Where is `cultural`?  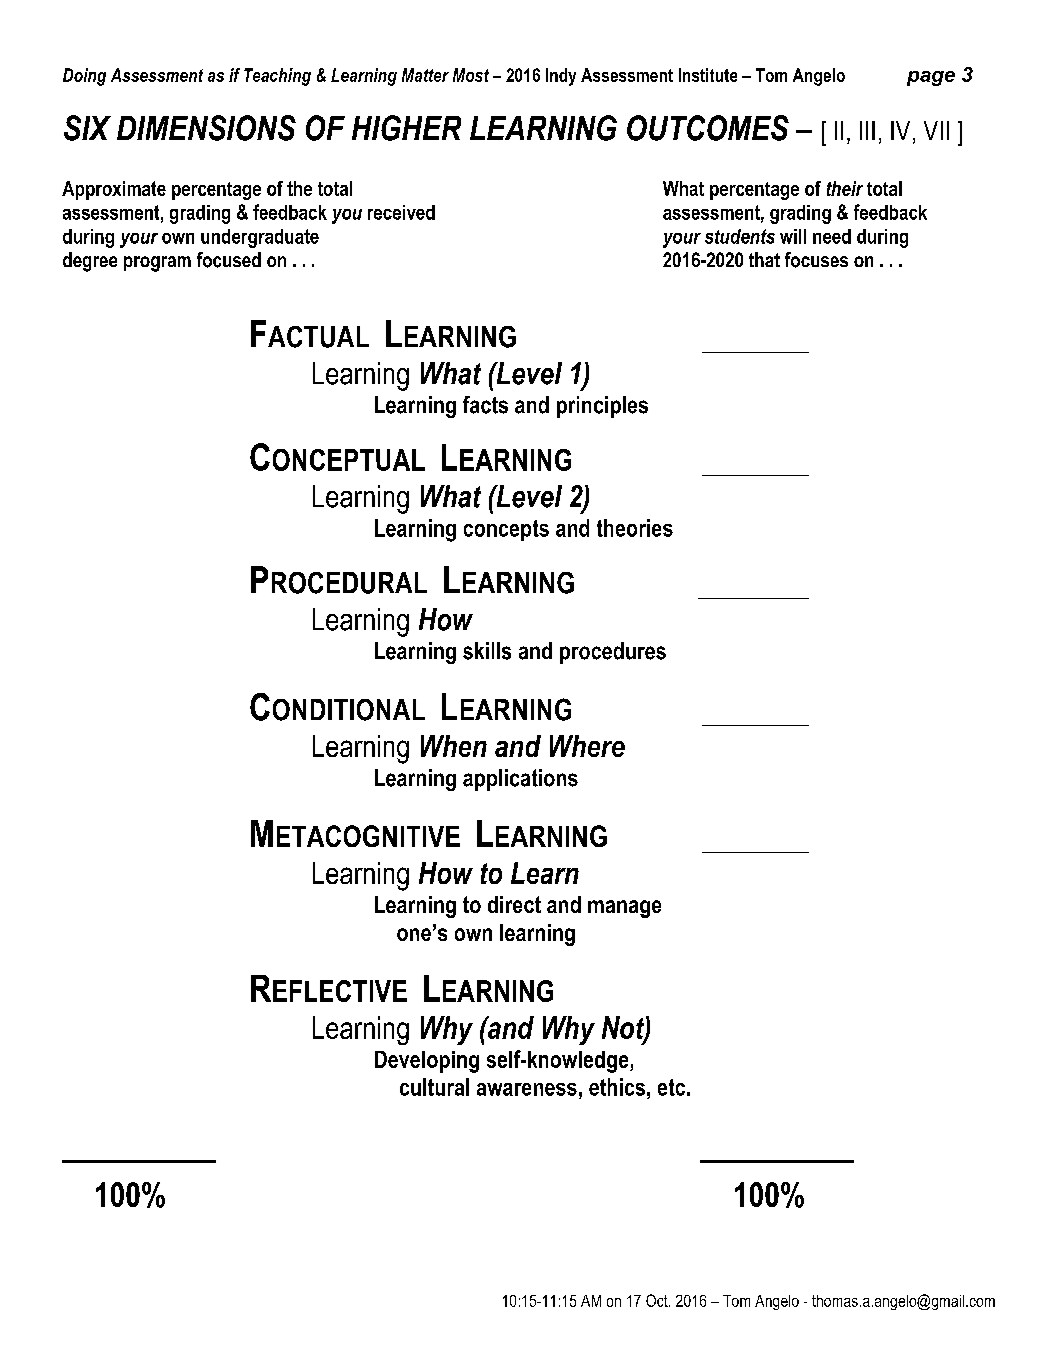
cultural is located at coordinates (434, 1087).
